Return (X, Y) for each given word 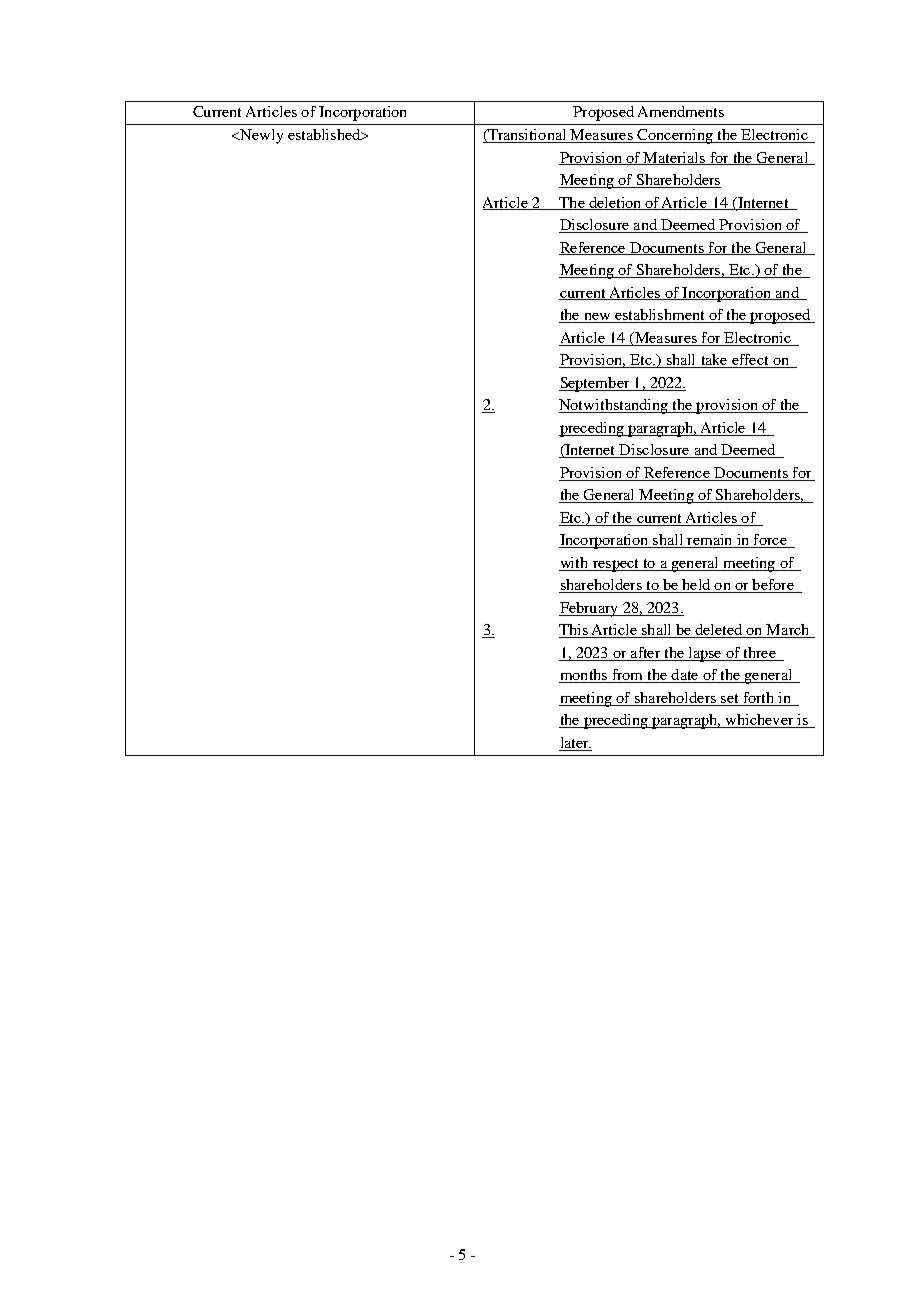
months (584, 676)
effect (750, 361)
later (575, 744)
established (325, 134)
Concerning (675, 136)
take (714, 361)
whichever (759, 721)
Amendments (681, 111)
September (595, 384)
